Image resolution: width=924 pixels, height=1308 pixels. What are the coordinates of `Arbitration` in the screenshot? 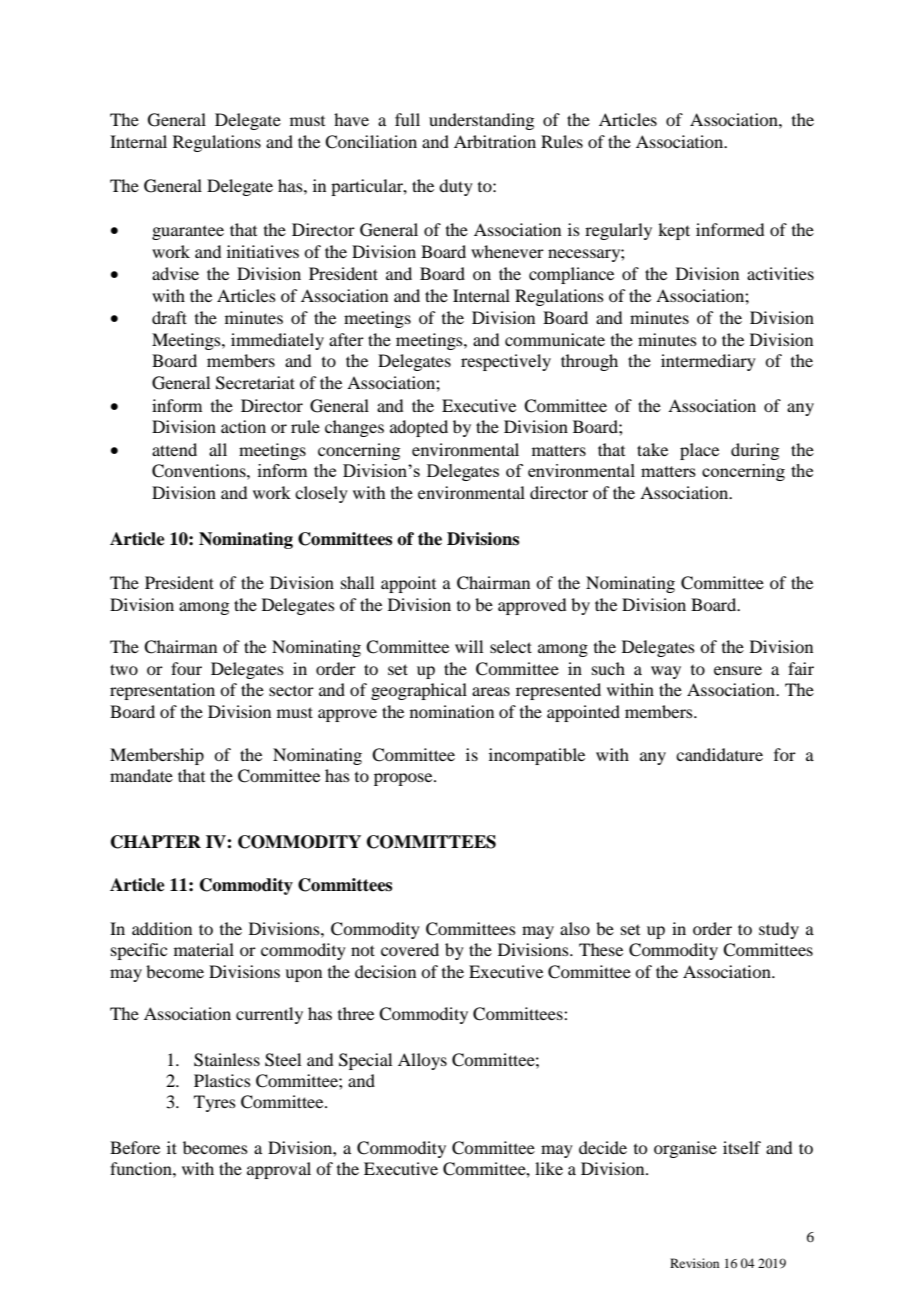 It's located at (495, 141).
